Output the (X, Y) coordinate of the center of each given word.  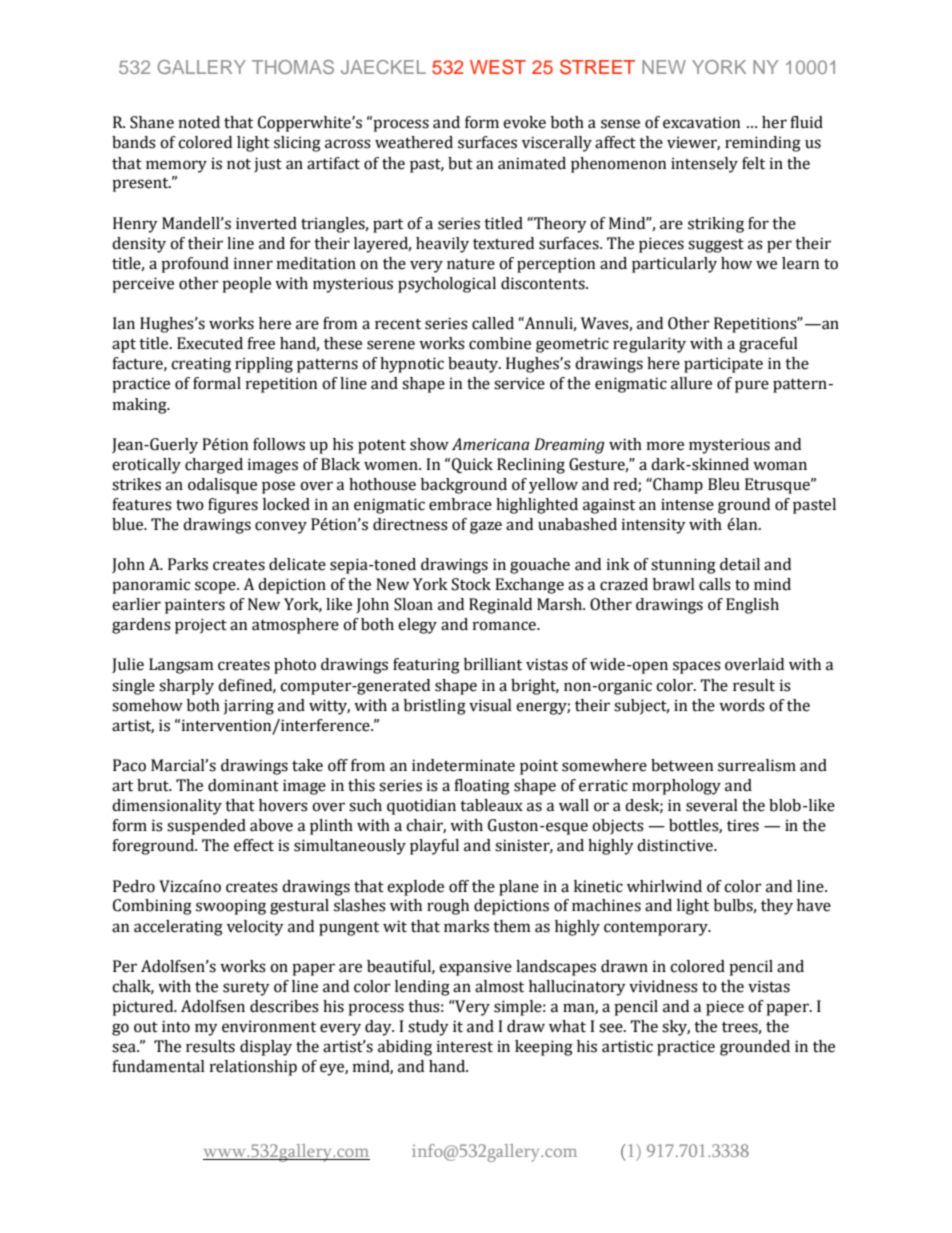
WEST (498, 67)
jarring (249, 707)
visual (490, 705)
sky (676, 1028)
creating (201, 365)
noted (199, 122)
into (176, 1026)
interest (465, 1046)
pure (752, 386)
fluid (806, 122)
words (742, 705)
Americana (491, 444)
